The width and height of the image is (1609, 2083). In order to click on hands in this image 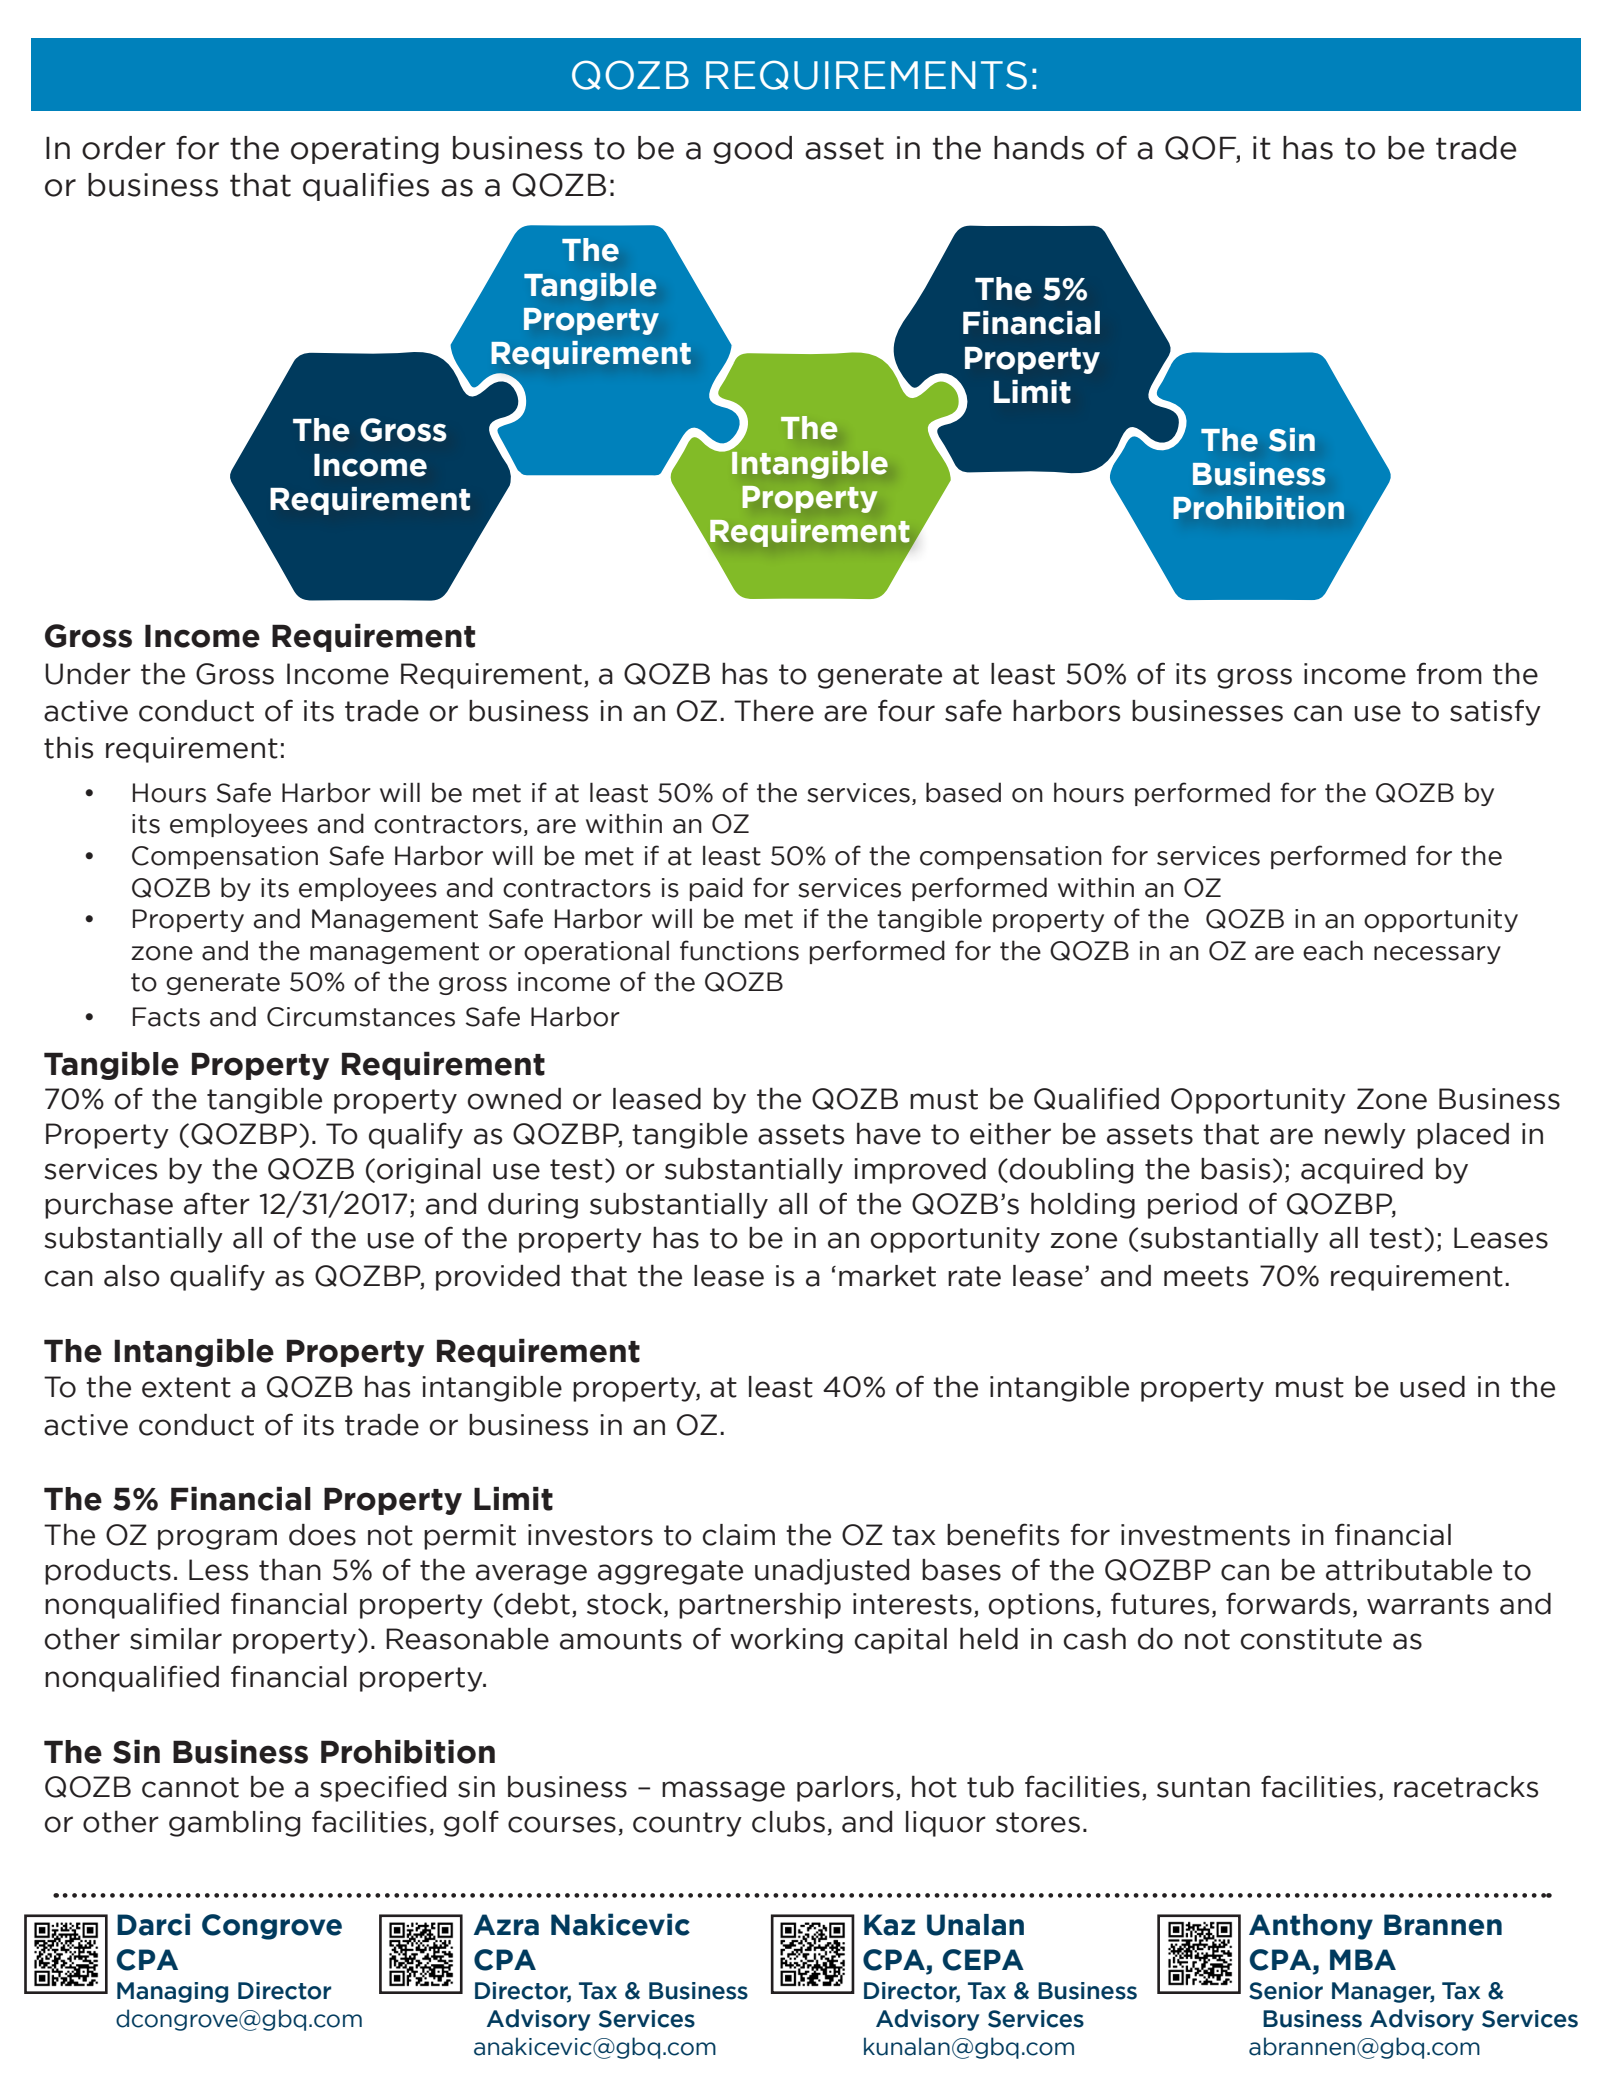, I will do `click(1039, 148)`.
